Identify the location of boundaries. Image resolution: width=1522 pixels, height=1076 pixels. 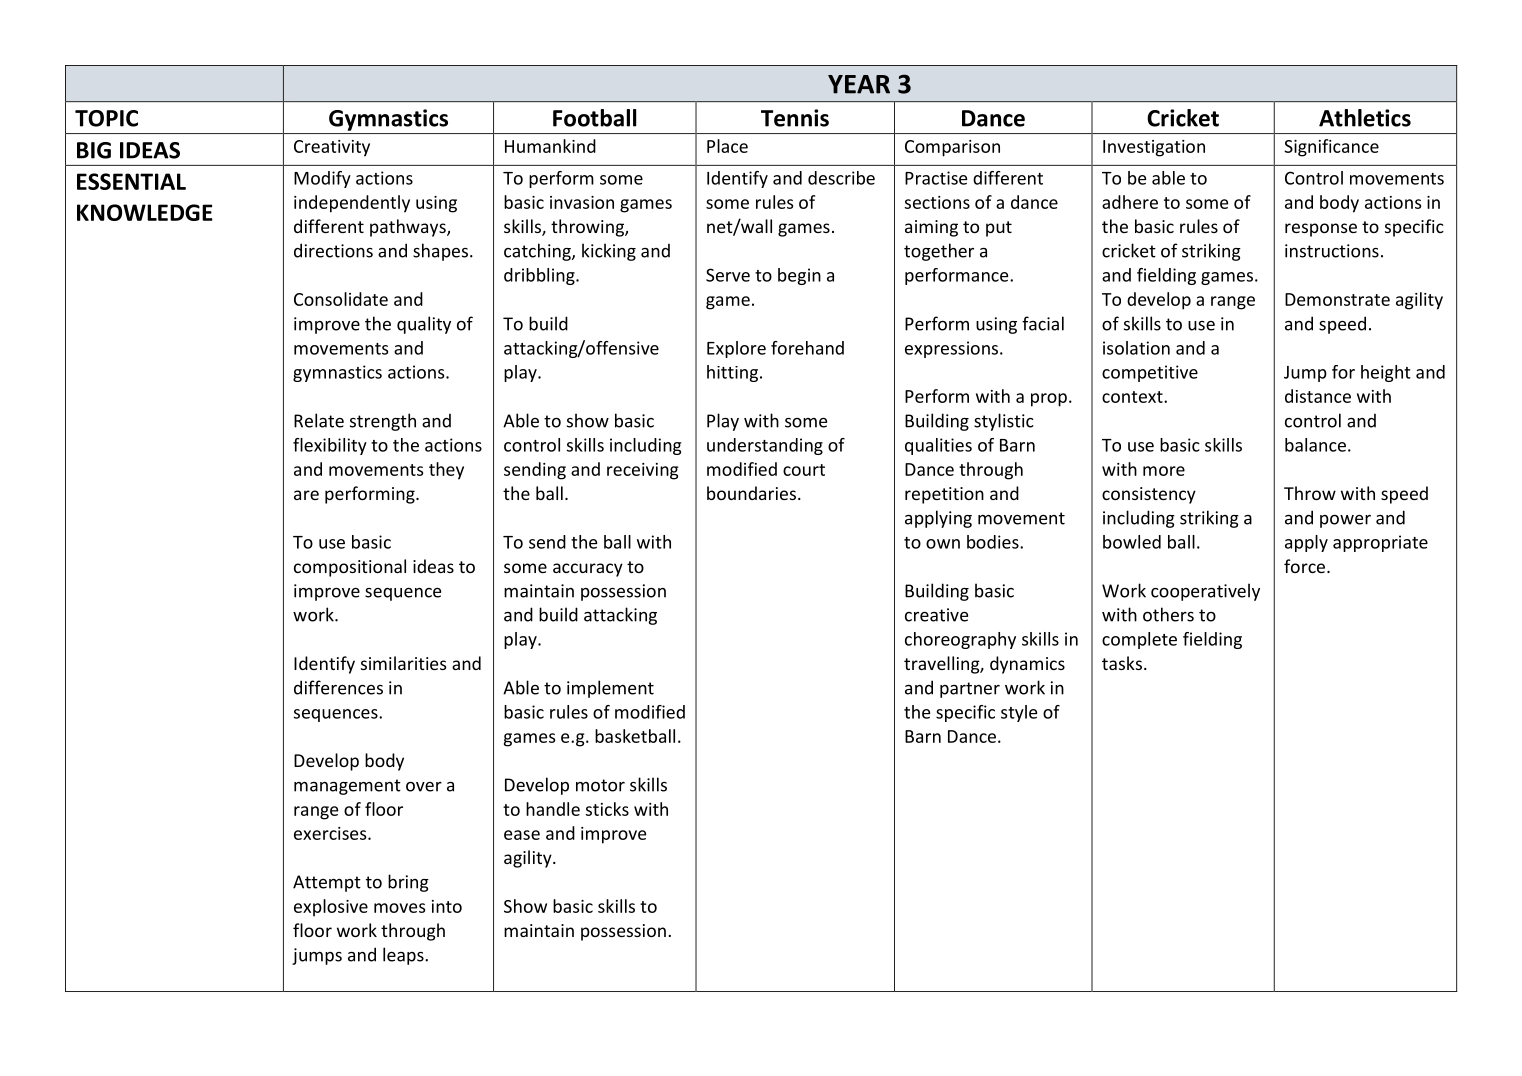
(753, 493).
